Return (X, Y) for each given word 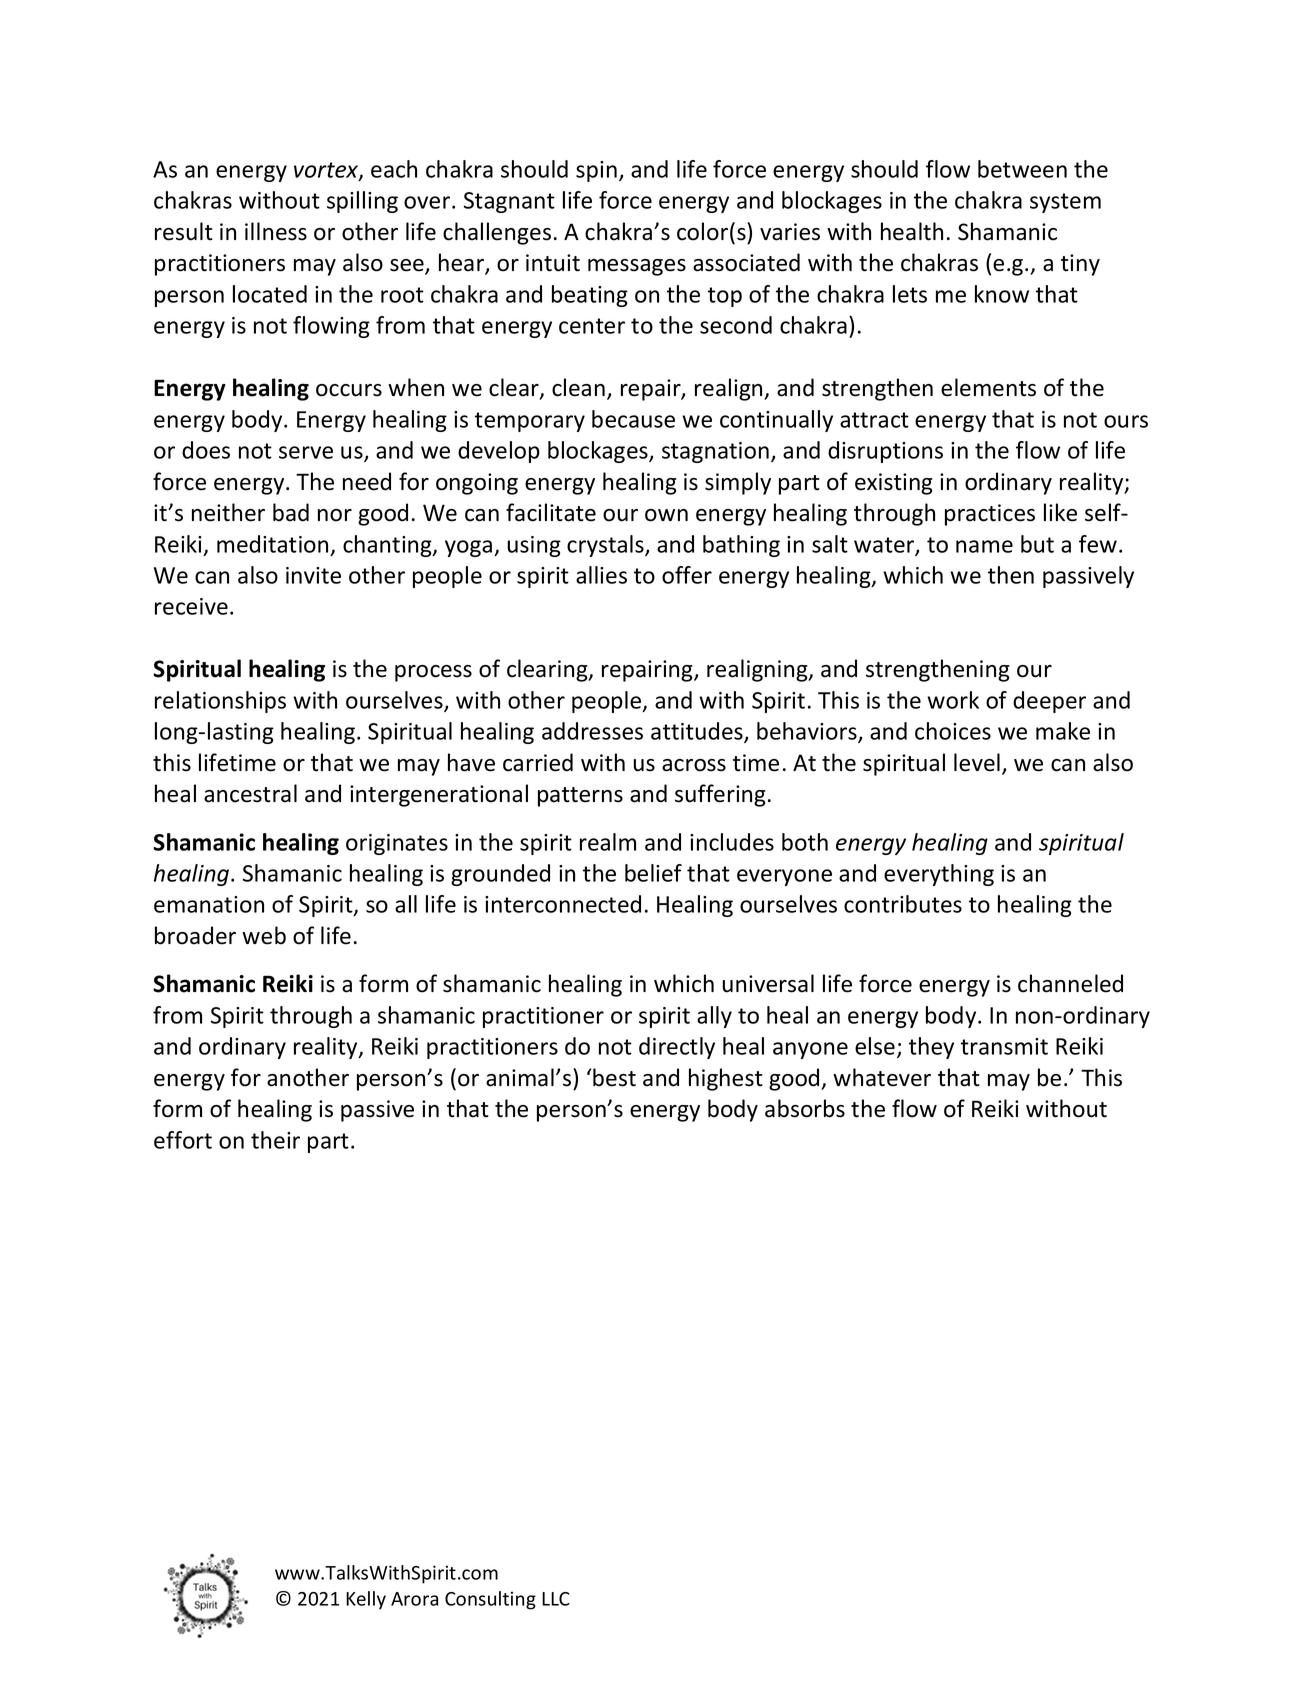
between (1022, 169)
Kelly (366, 1600)
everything (939, 875)
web (264, 935)
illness (276, 231)
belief (653, 873)
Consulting (490, 1600)
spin (596, 171)
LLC (556, 1599)
